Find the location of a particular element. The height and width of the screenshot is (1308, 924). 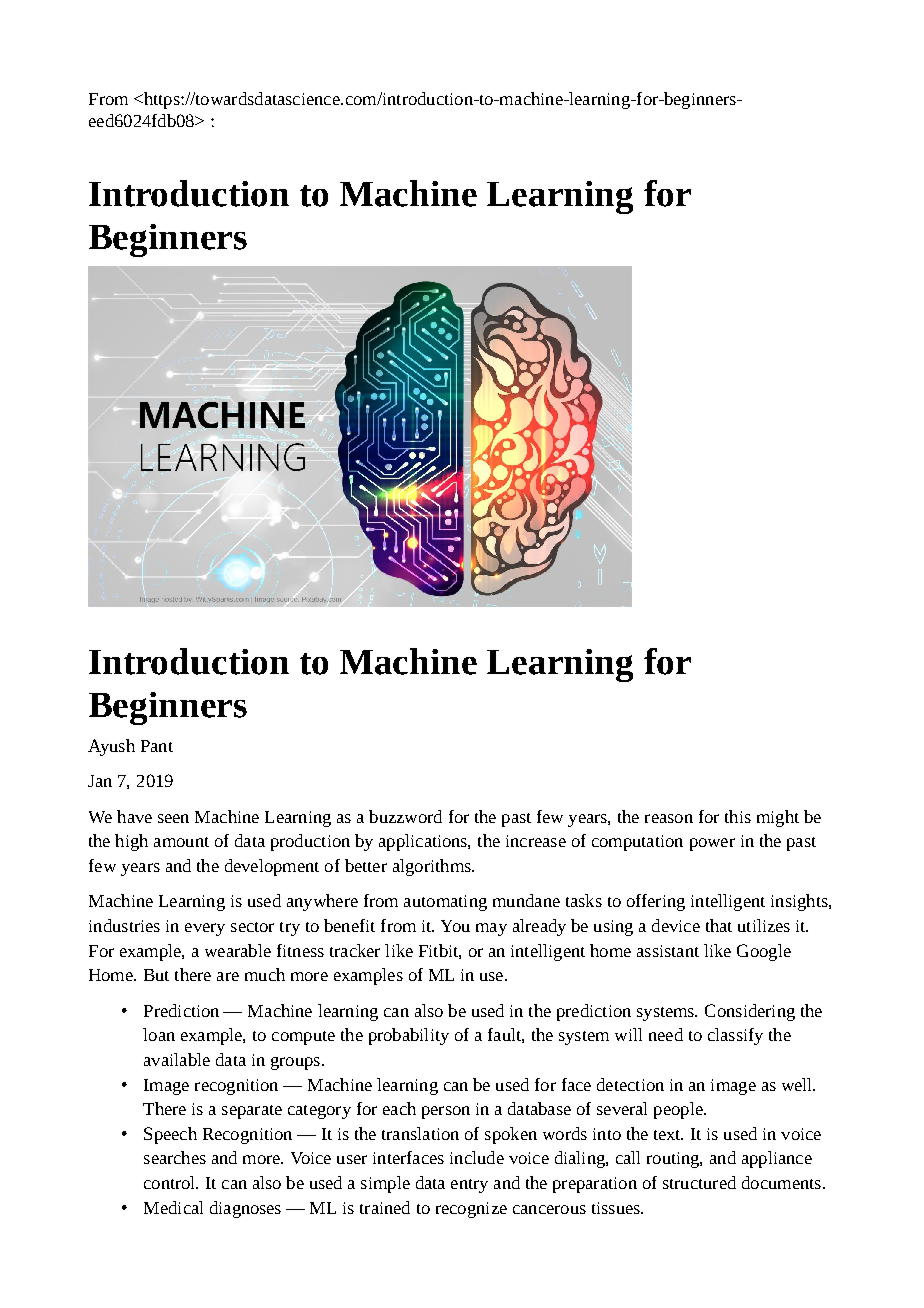

this is located at coordinates (738, 816).
